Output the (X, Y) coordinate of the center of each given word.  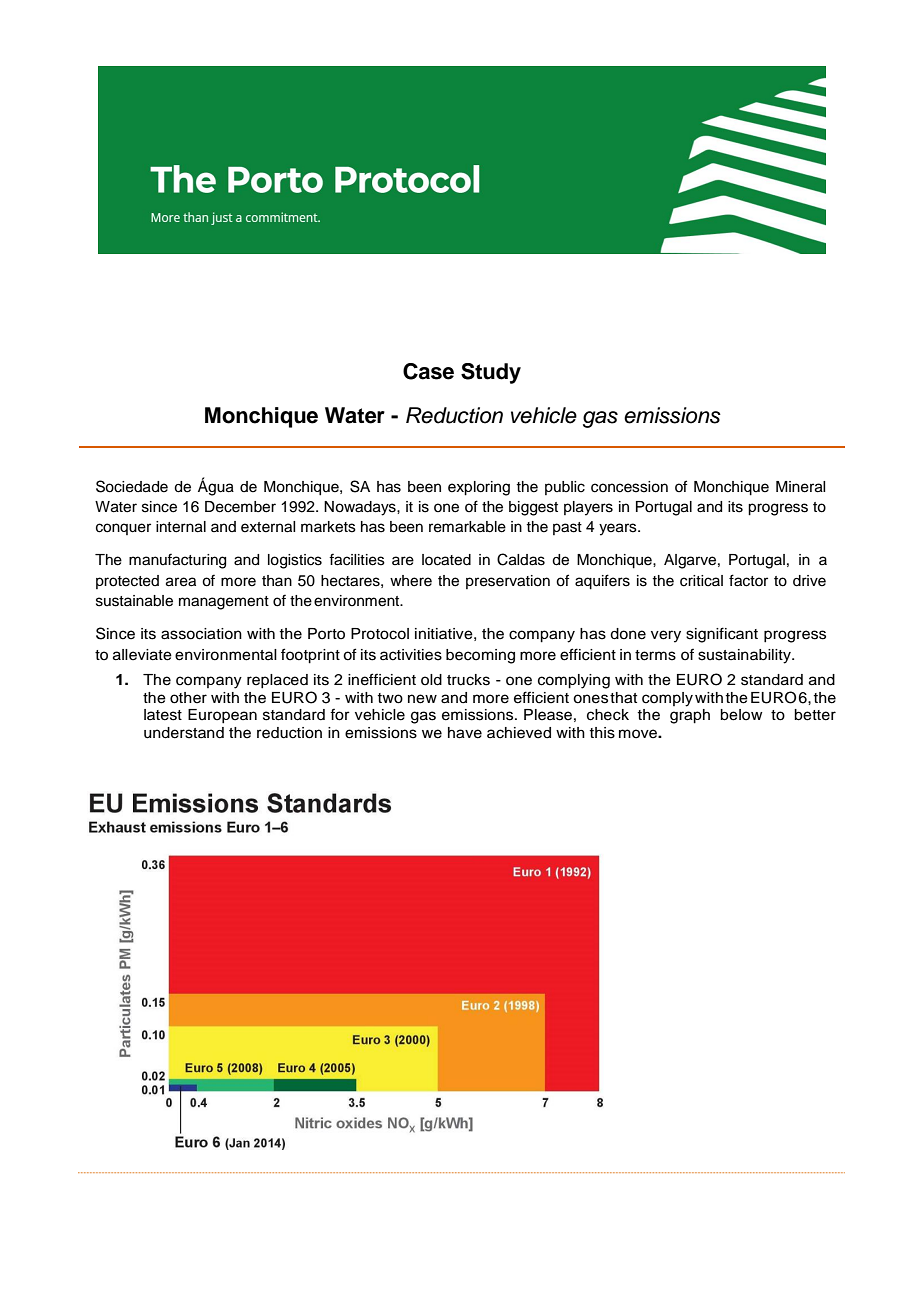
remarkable (467, 527)
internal (181, 527)
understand (184, 733)
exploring (479, 488)
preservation (508, 582)
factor (748, 580)
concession (629, 487)
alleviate (142, 655)
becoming (480, 656)
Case (428, 371)
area (181, 582)
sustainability (745, 656)
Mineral (800, 487)
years (619, 529)
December (240, 507)
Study (491, 373)
